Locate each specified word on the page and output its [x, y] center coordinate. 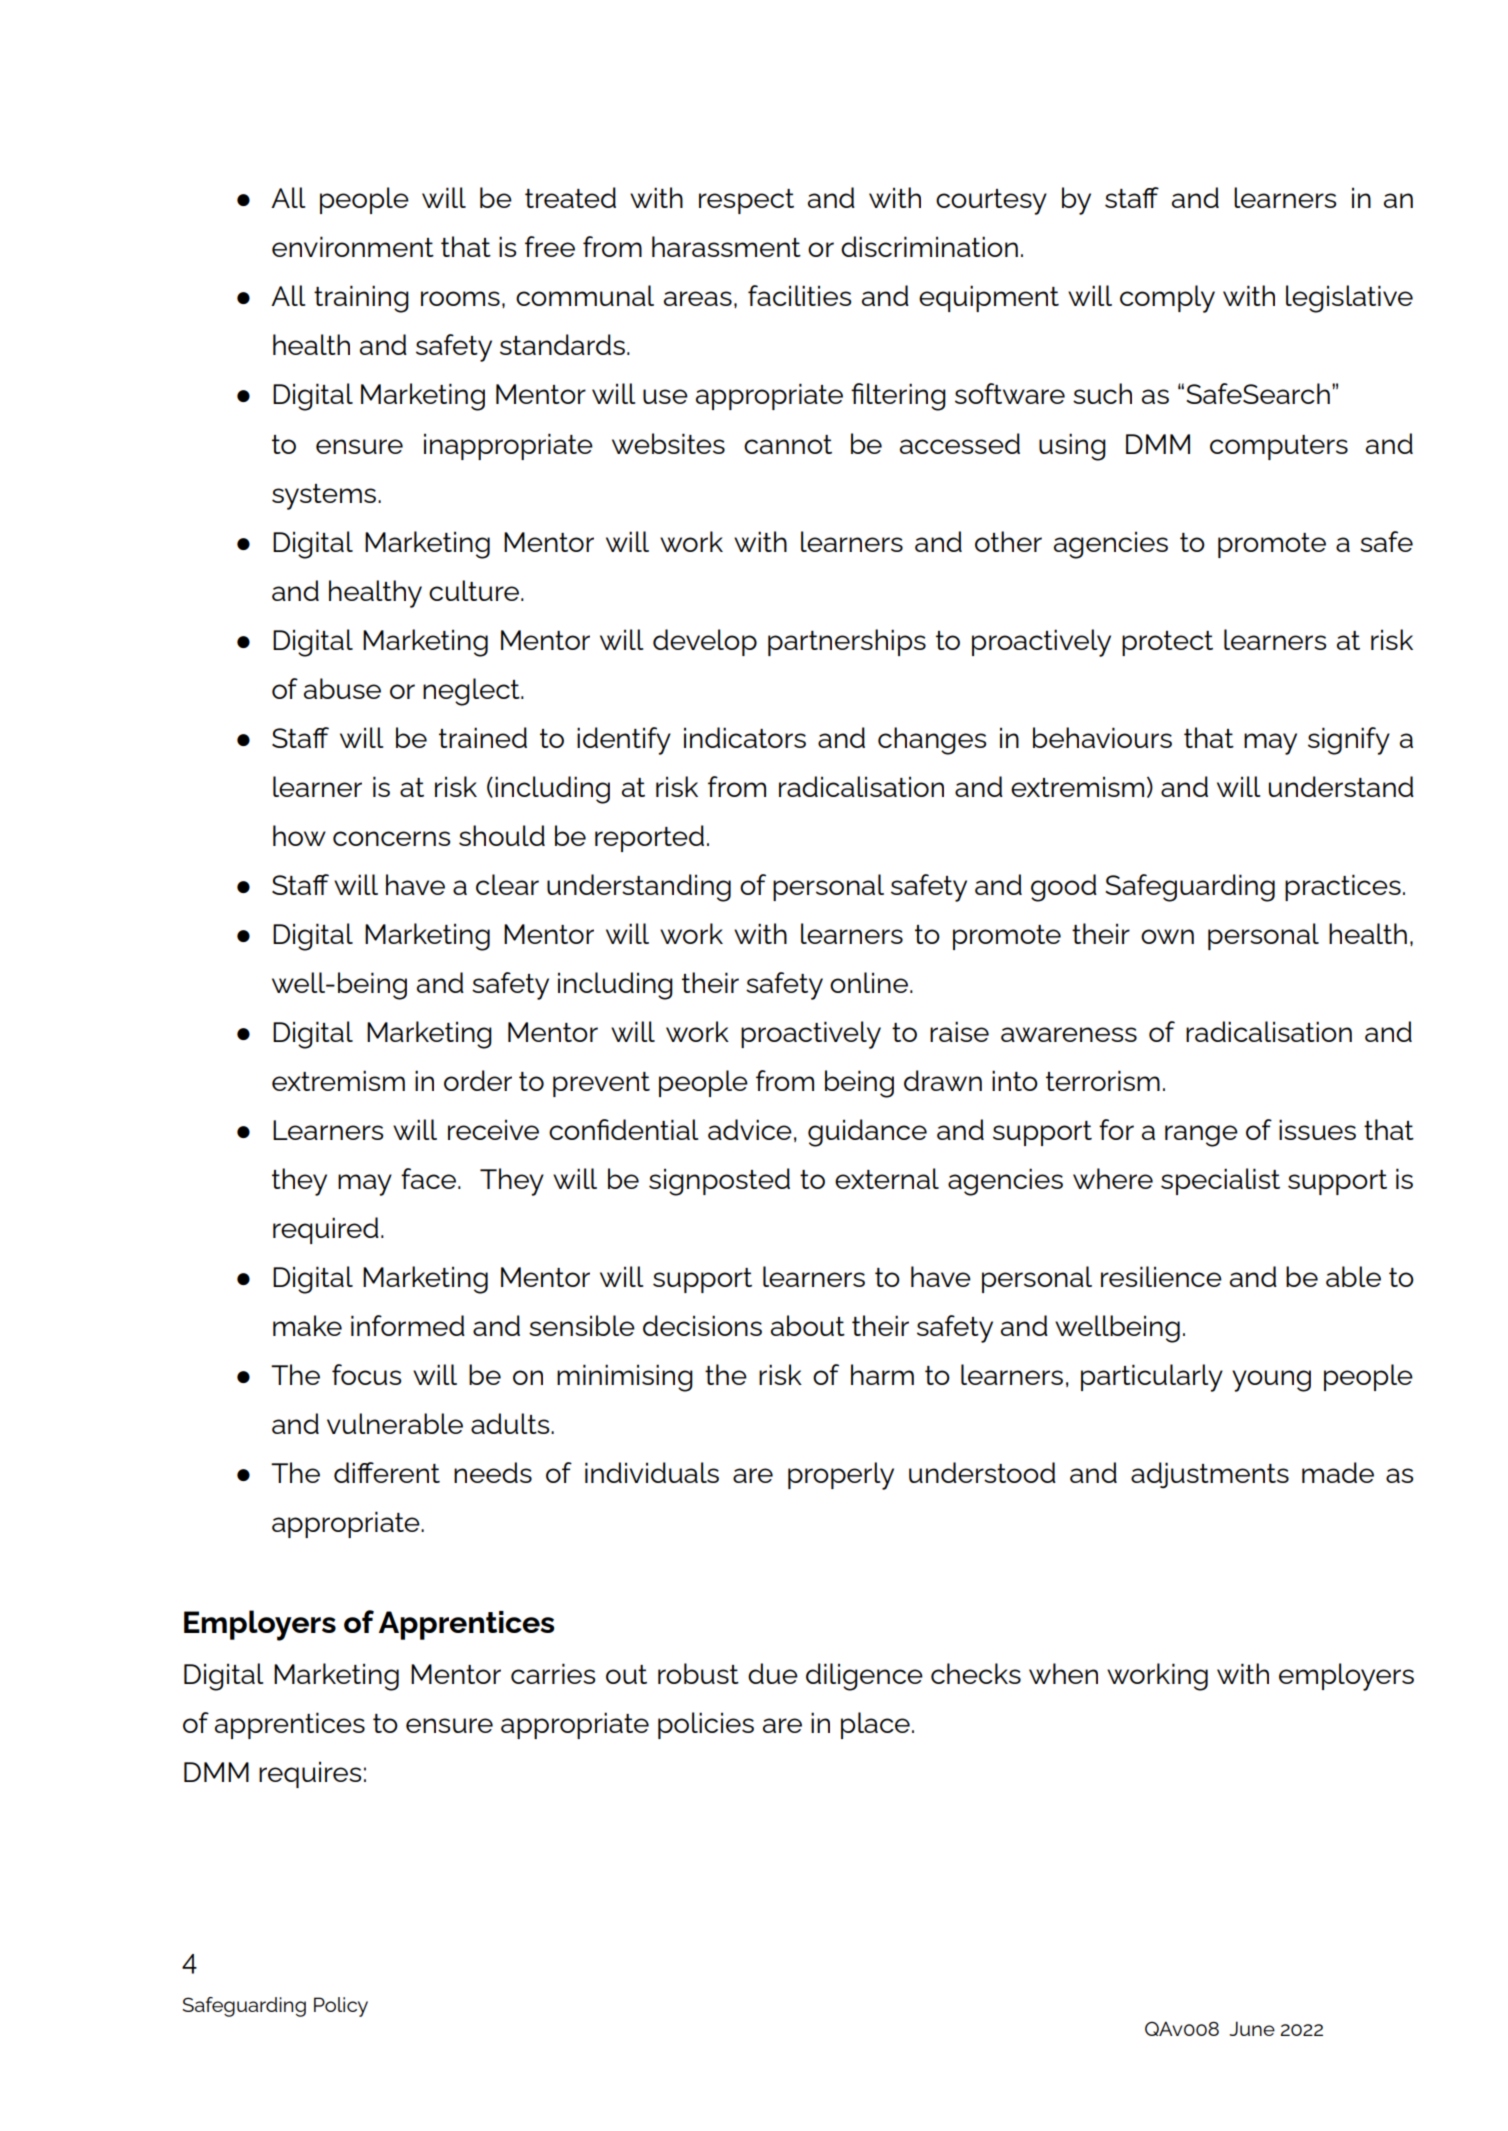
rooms [460, 298]
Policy [341, 2007]
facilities [799, 295]
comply [1167, 299]
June [1252, 2028]
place [875, 1725]
